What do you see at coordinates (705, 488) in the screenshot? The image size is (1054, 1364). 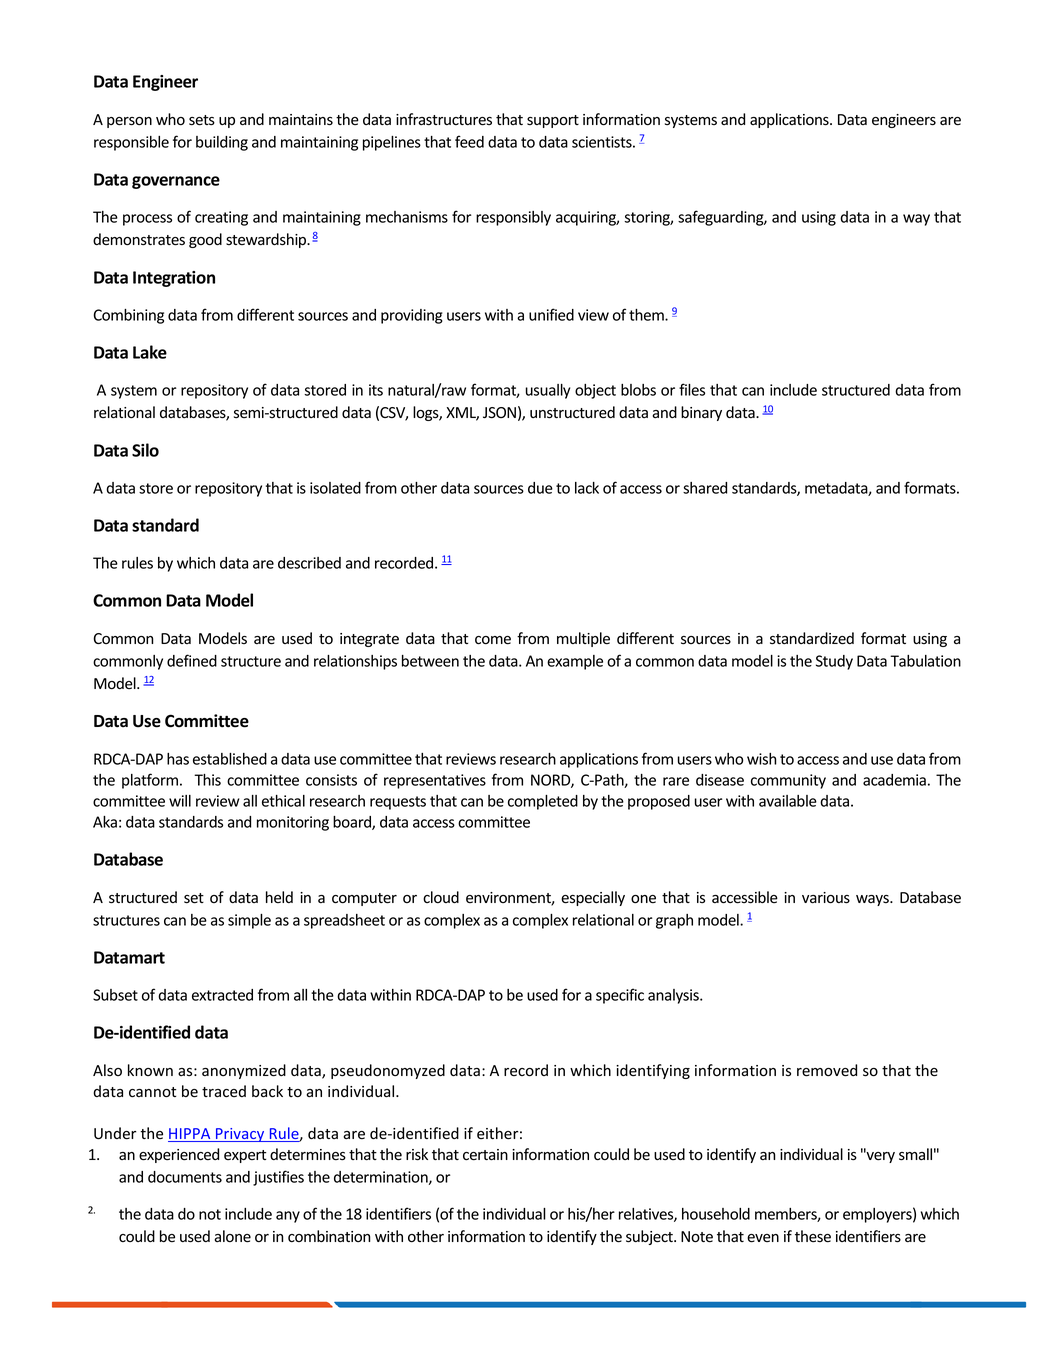 I see `shared` at bounding box center [705, 488].
